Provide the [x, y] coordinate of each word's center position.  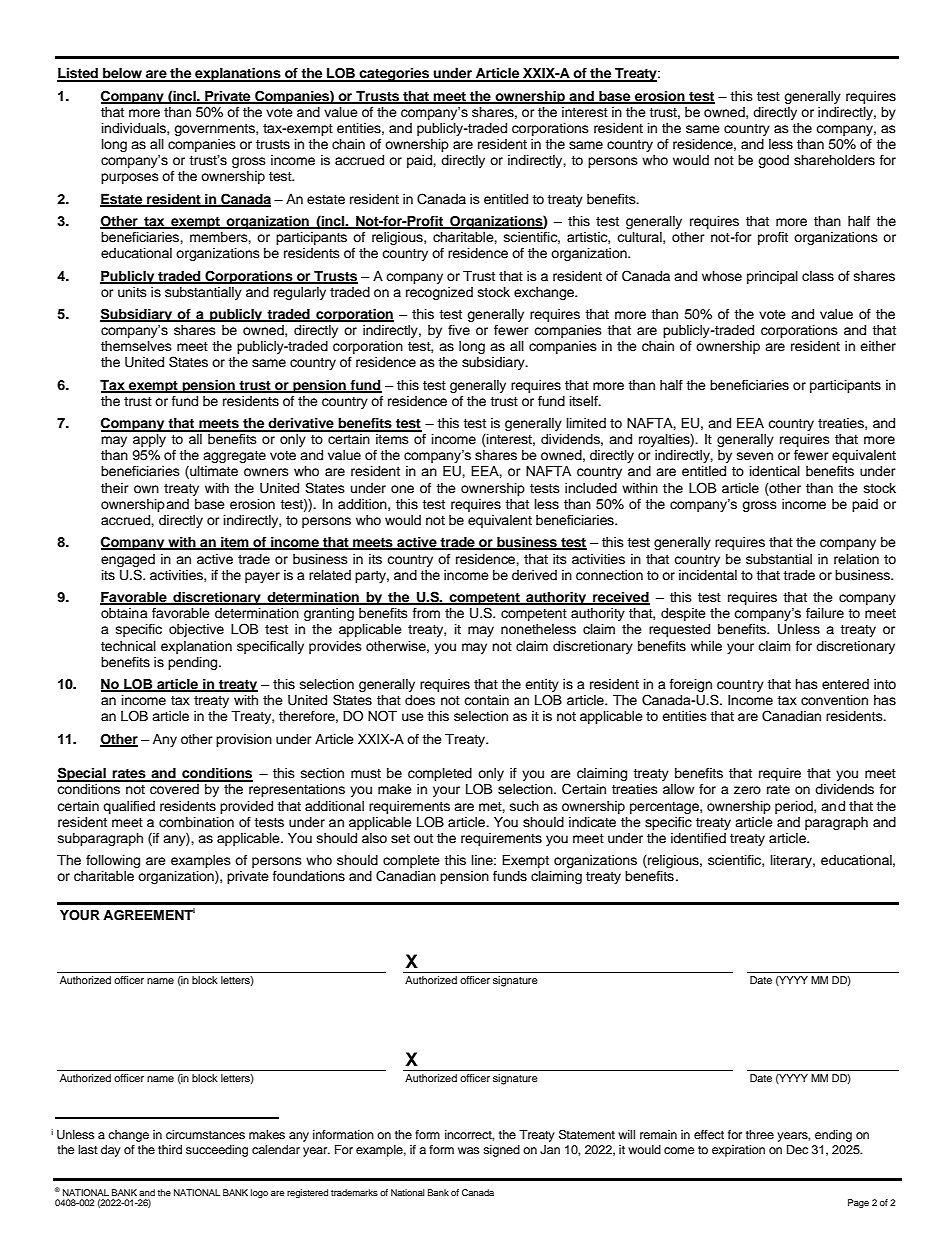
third [170, 1149]
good [773, 161]
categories [394, 75]
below [122, 74]
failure [825, 613]
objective [196, 630]
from [426, 613]
